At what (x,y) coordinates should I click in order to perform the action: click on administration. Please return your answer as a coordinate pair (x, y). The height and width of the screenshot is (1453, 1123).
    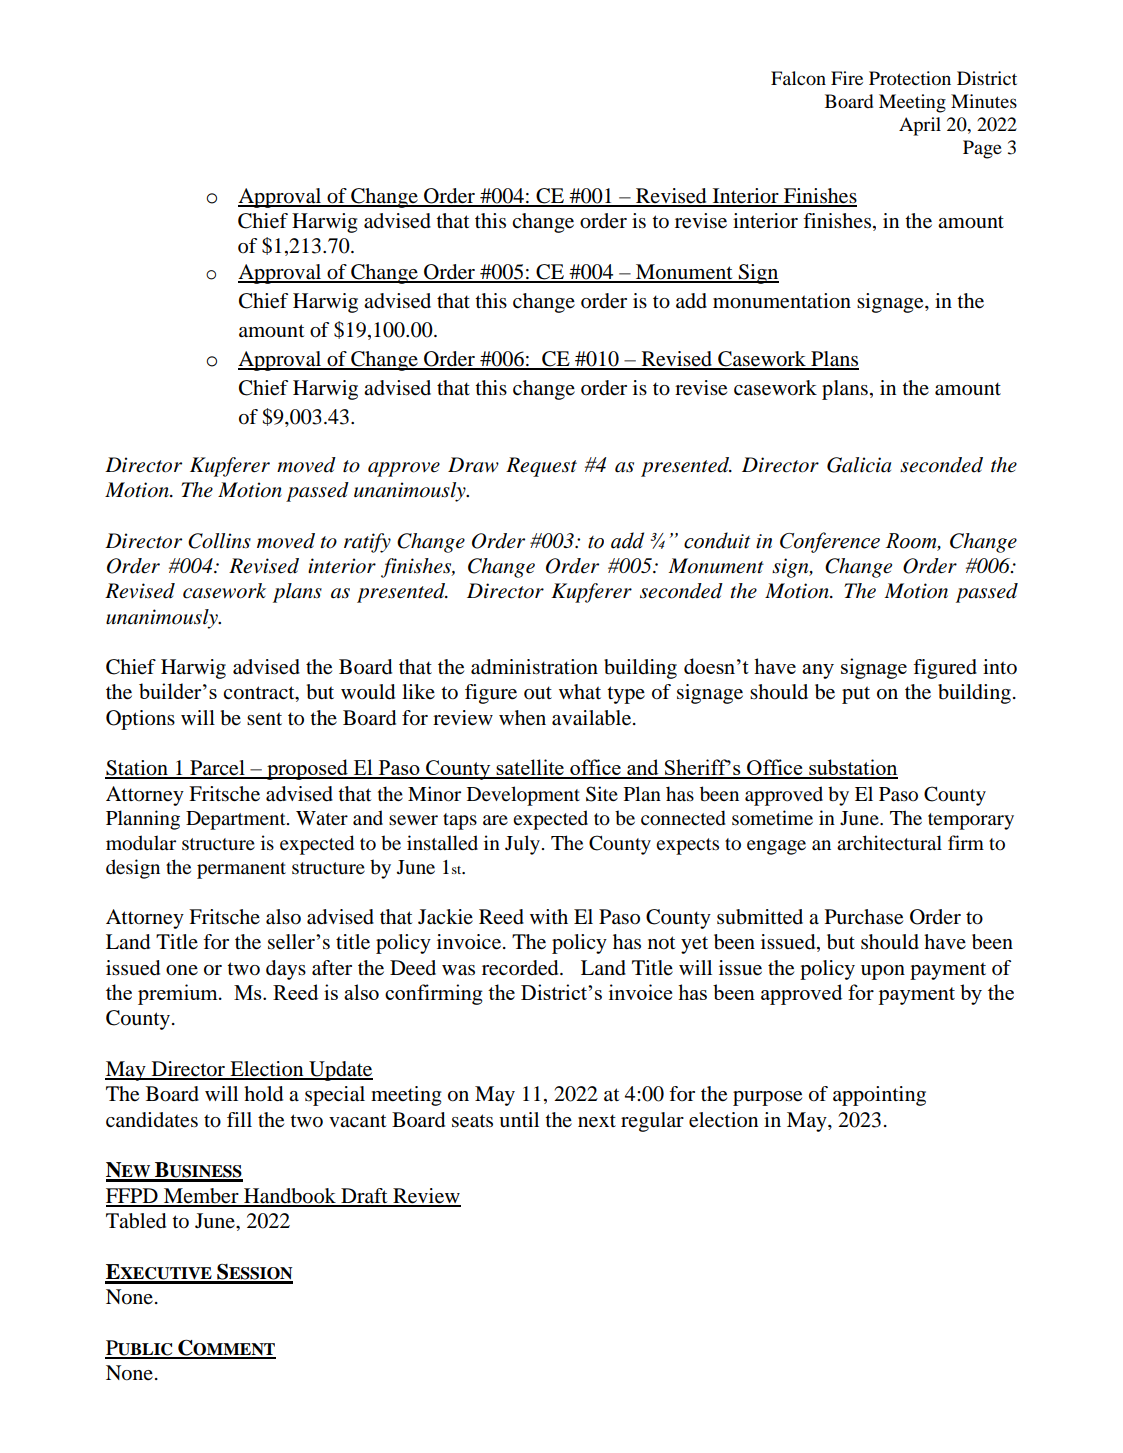
    Looking at the image, I should click on (534, 667).
